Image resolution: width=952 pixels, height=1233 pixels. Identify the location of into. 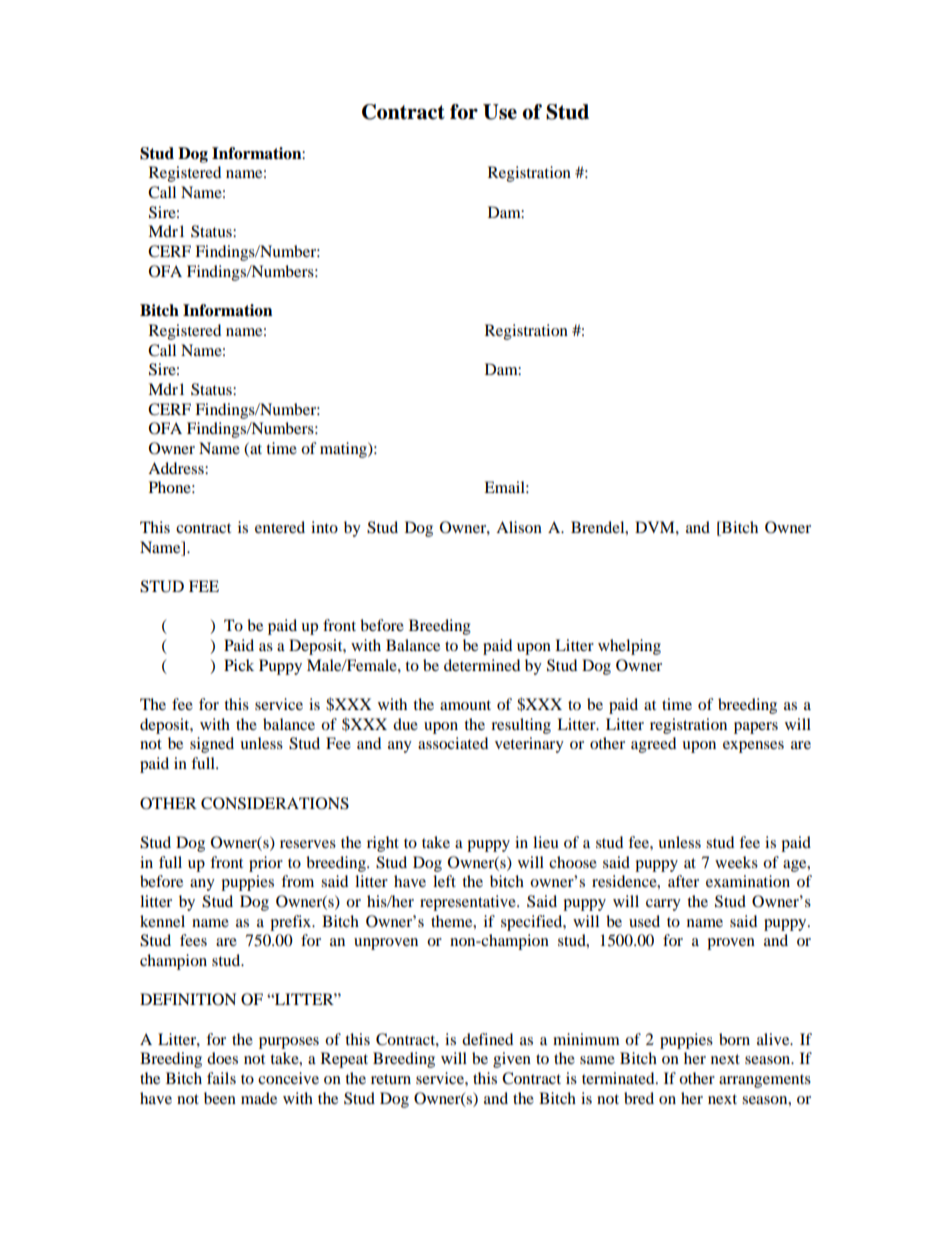
(324, 527).
